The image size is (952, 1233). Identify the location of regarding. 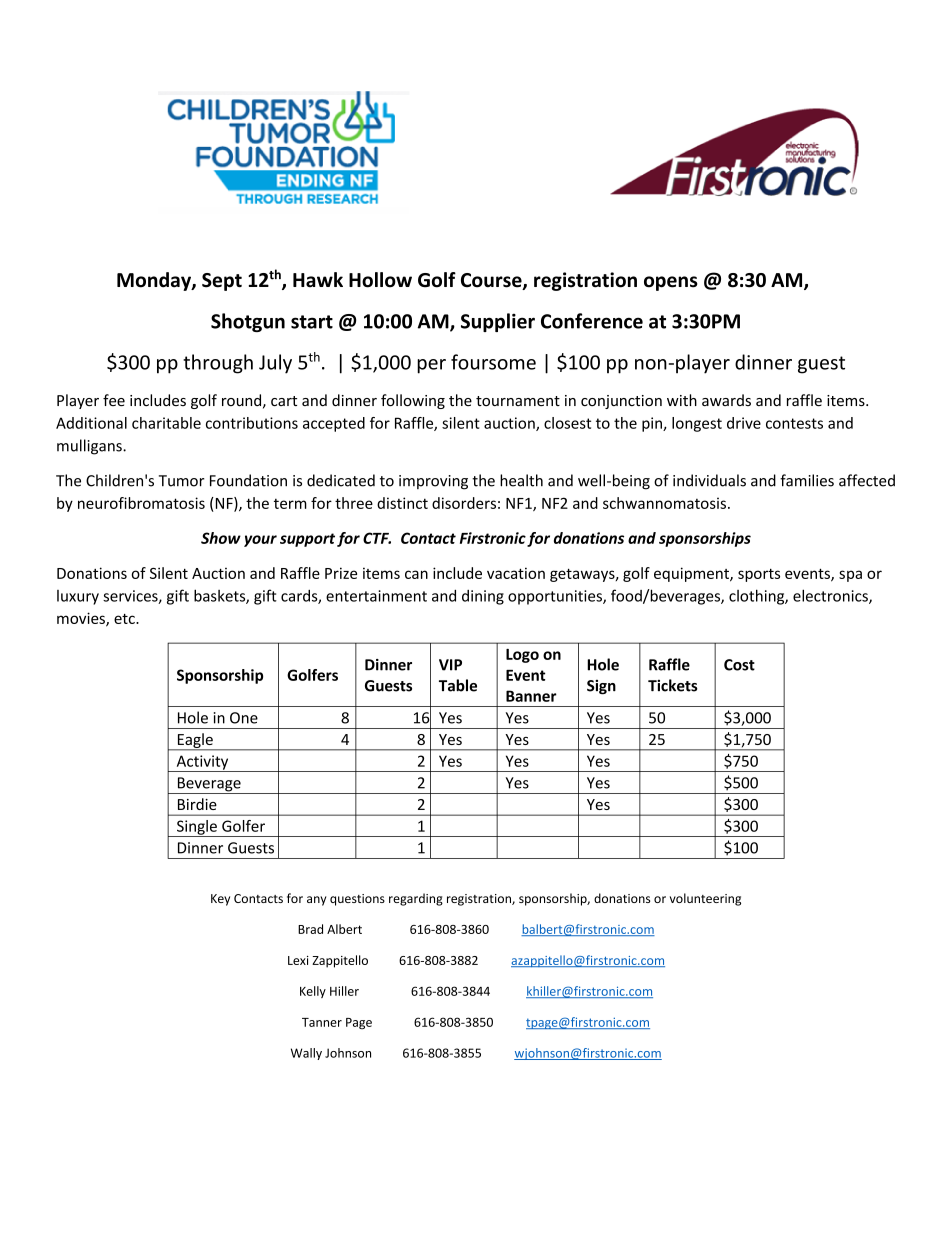
(416, 899).
